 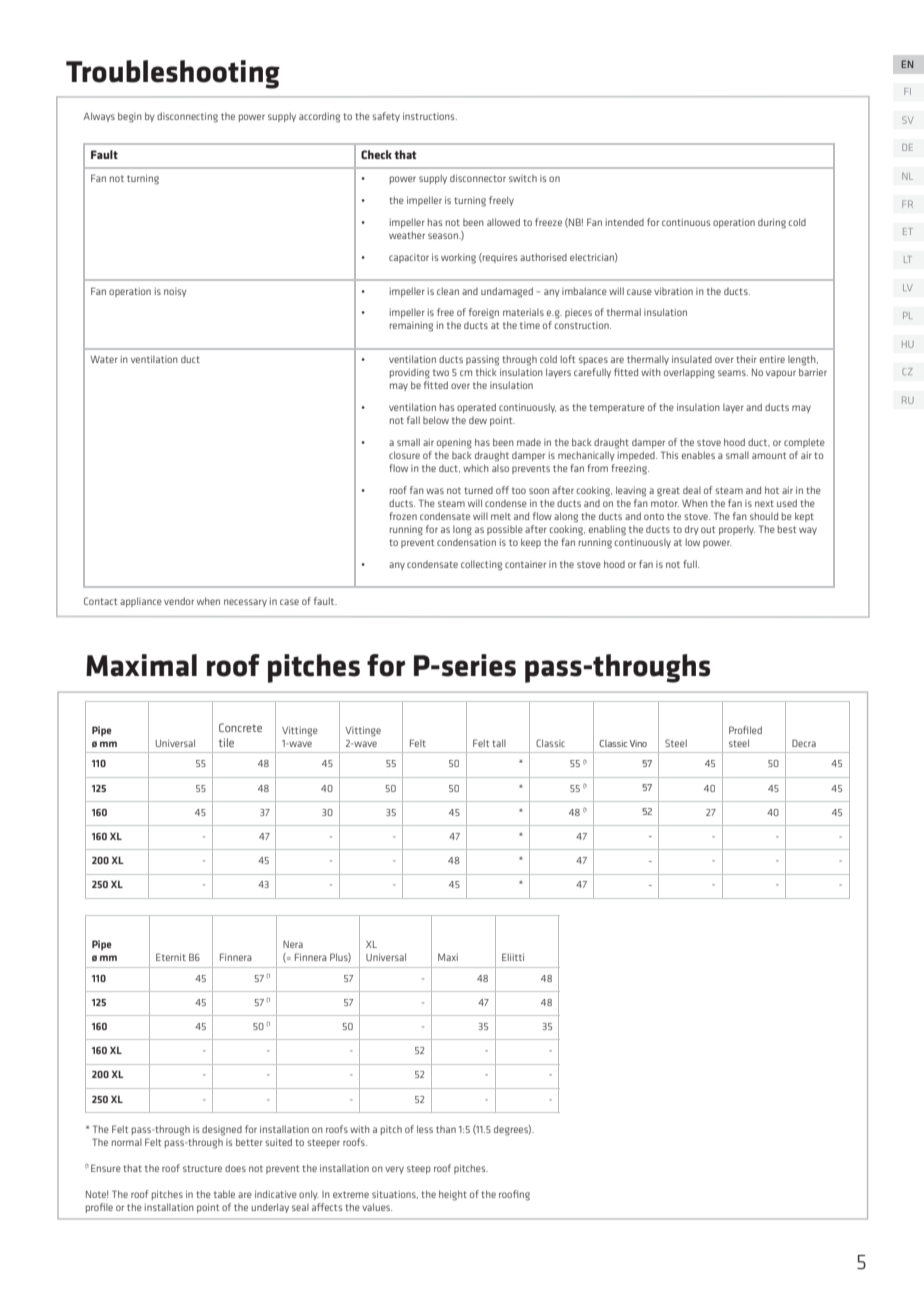 What do you see at coordinates (772, 223) in the page?
I see `during` at bounding box center [772, 223].
